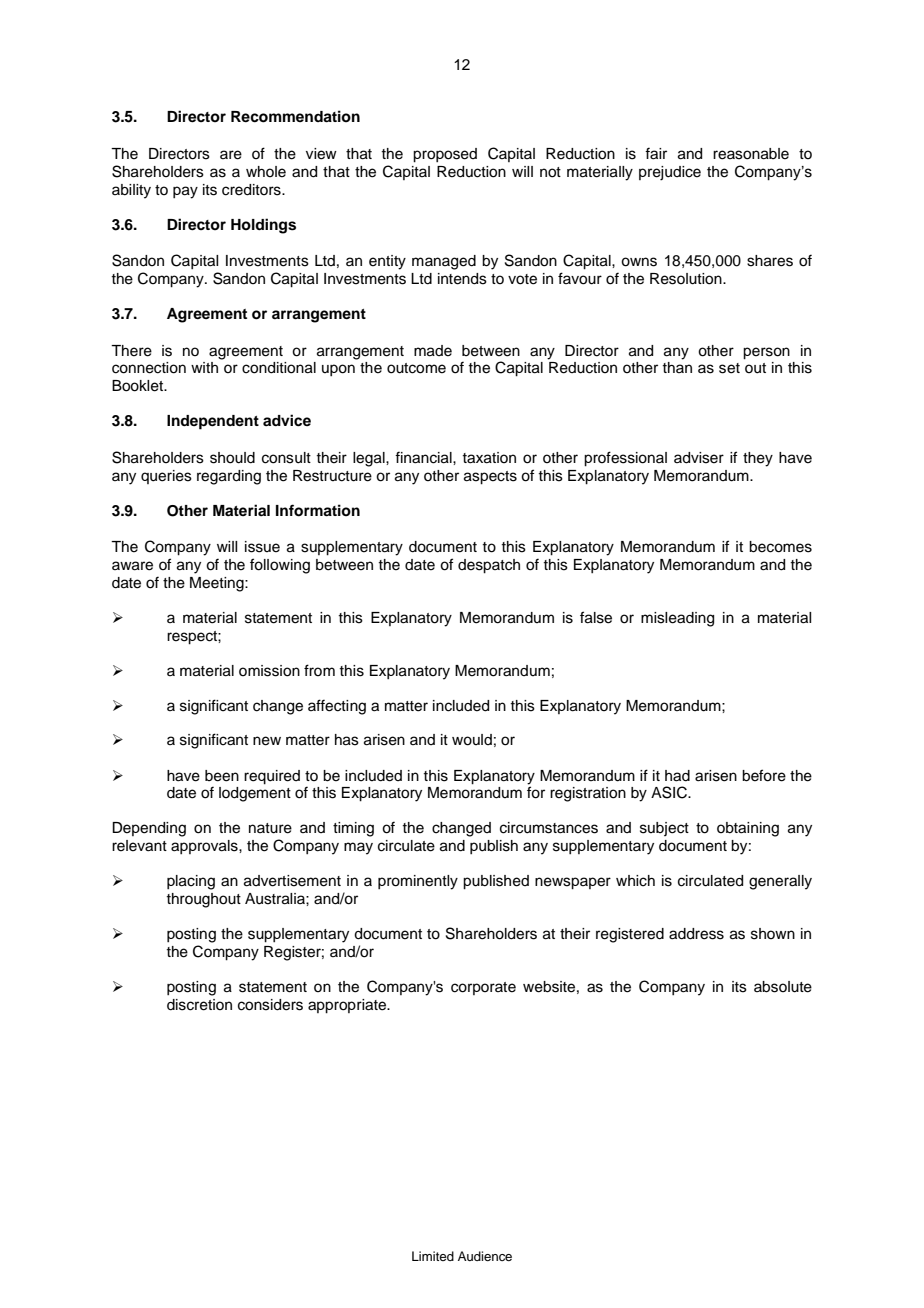 Image resolution: width=924 pixels, height=1308 pixels. What do you see at coordinates (445, 155) in the screenshot?
I see `proposed` at bounding box center [445, 155].
